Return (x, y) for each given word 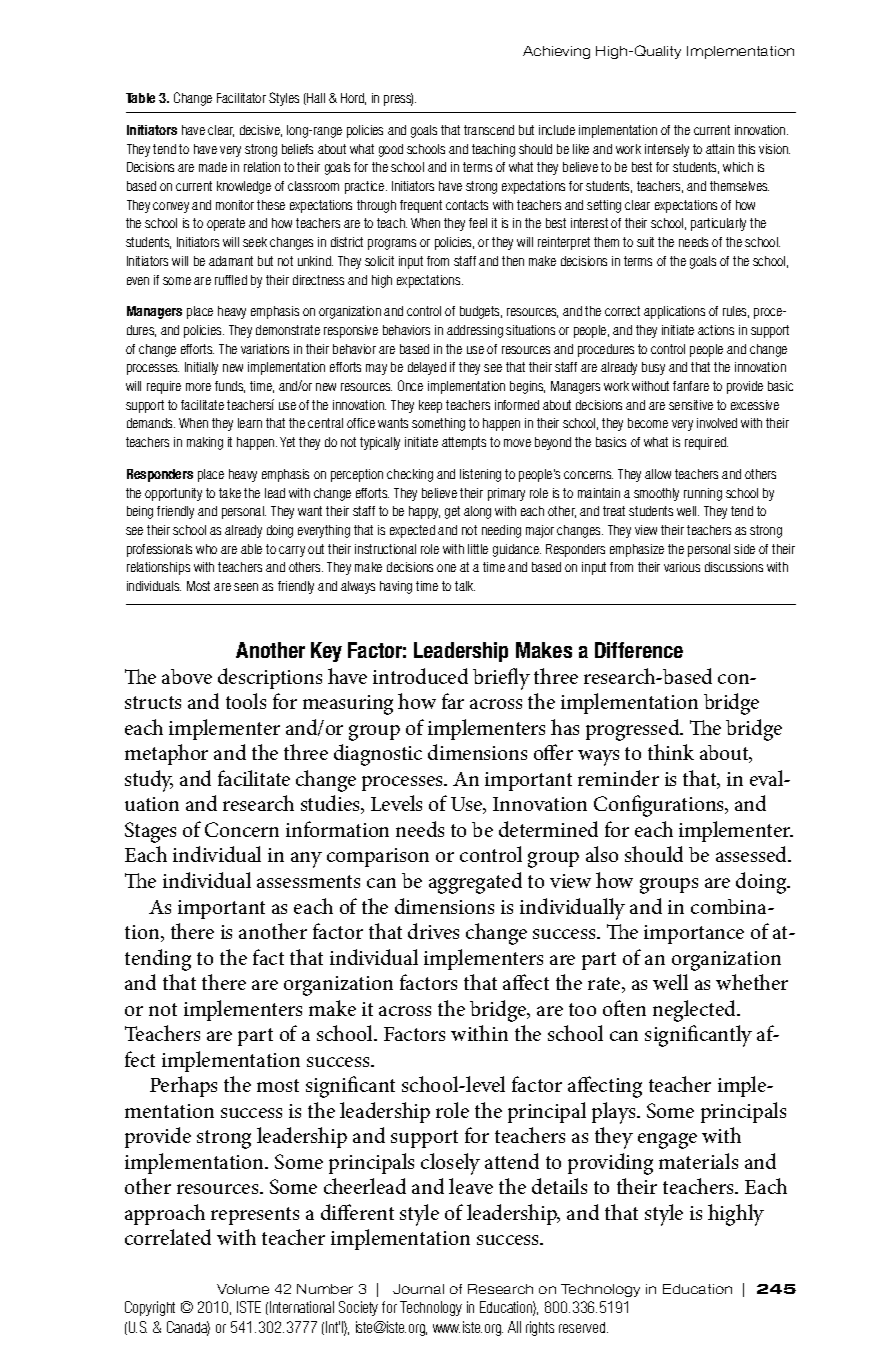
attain (720, 149)
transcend (489, 130)
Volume (243, 1289)
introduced (420, 676)
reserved (583, 1327)
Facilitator (241, 98)
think (671, 752)
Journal (418, 1289)
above (187, 676)
